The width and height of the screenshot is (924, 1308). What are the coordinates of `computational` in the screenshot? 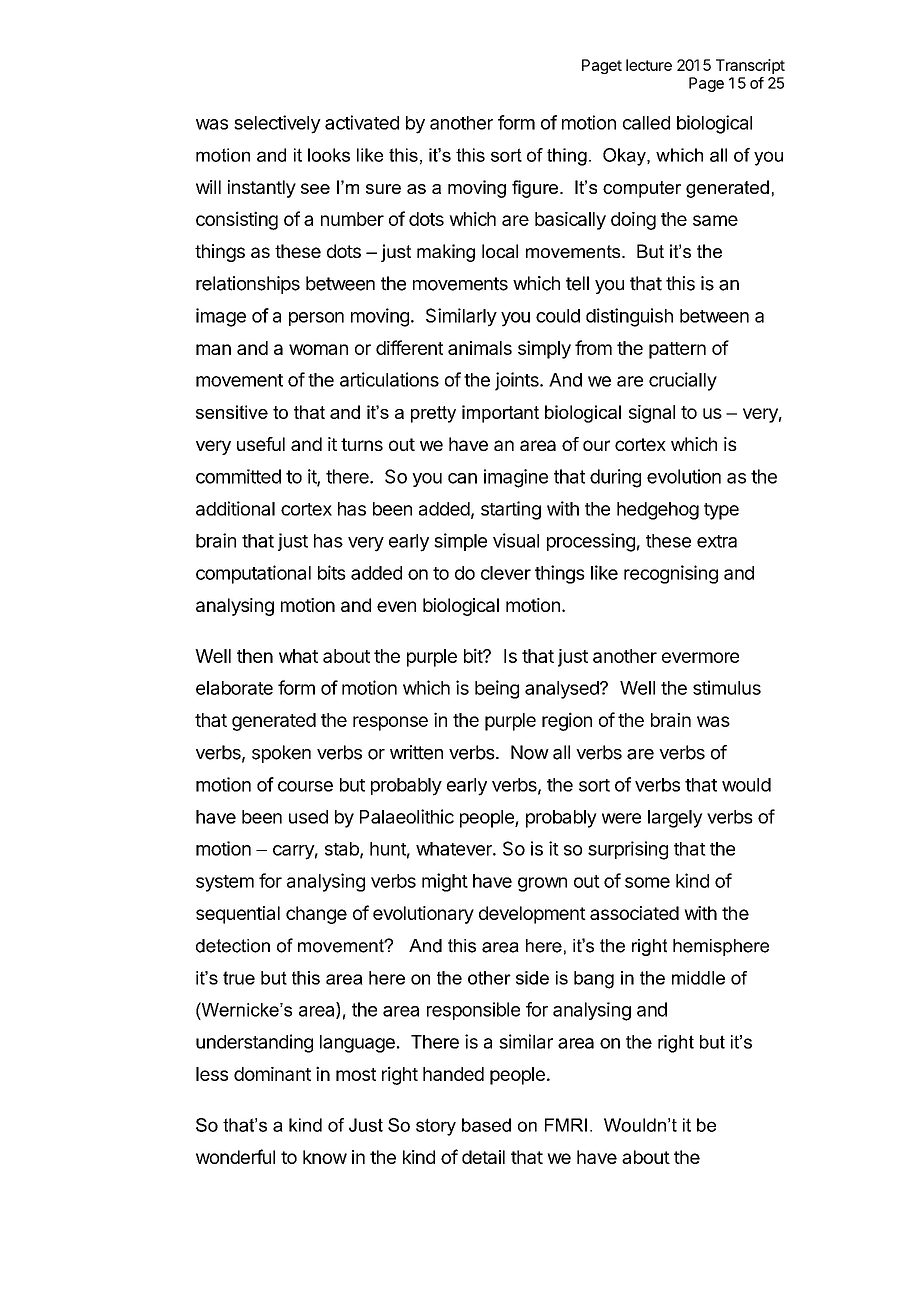 It's located at (253, 574).
